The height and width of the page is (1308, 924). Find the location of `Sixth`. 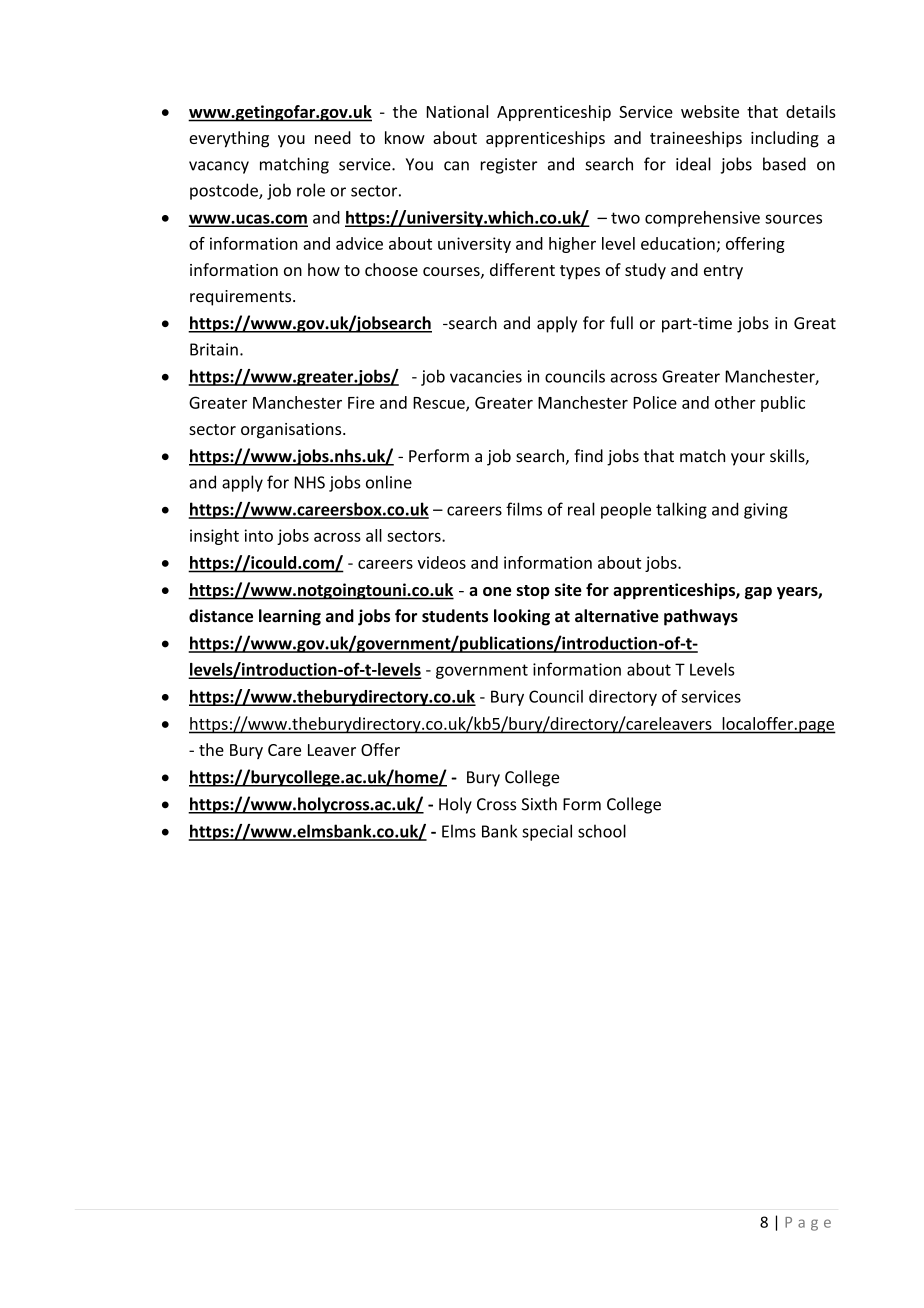

Sixth is located at coordinates (539, 804).
